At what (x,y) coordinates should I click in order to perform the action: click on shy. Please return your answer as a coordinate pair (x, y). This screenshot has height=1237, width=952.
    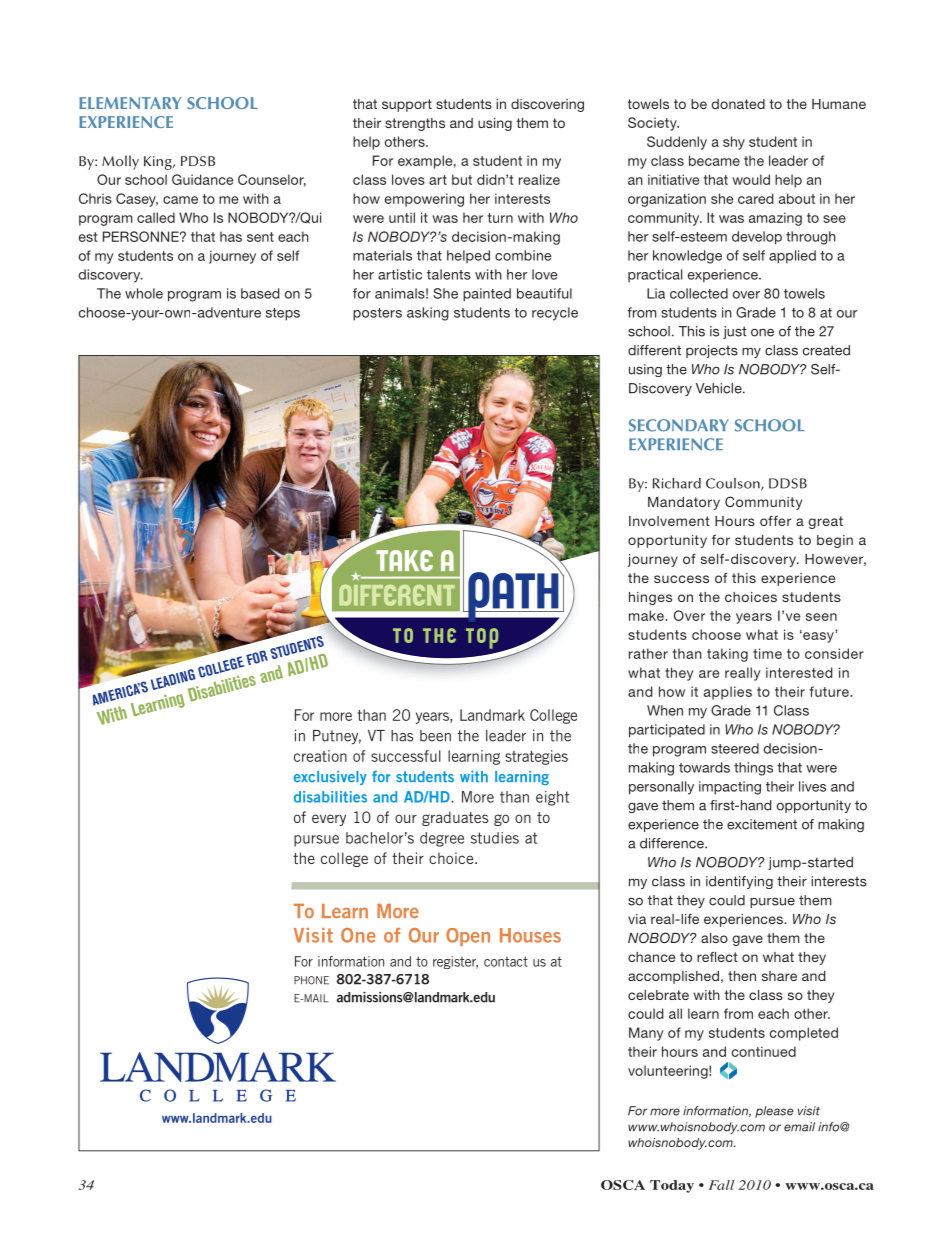
    Looking at the image, I should click on (734, 143).
